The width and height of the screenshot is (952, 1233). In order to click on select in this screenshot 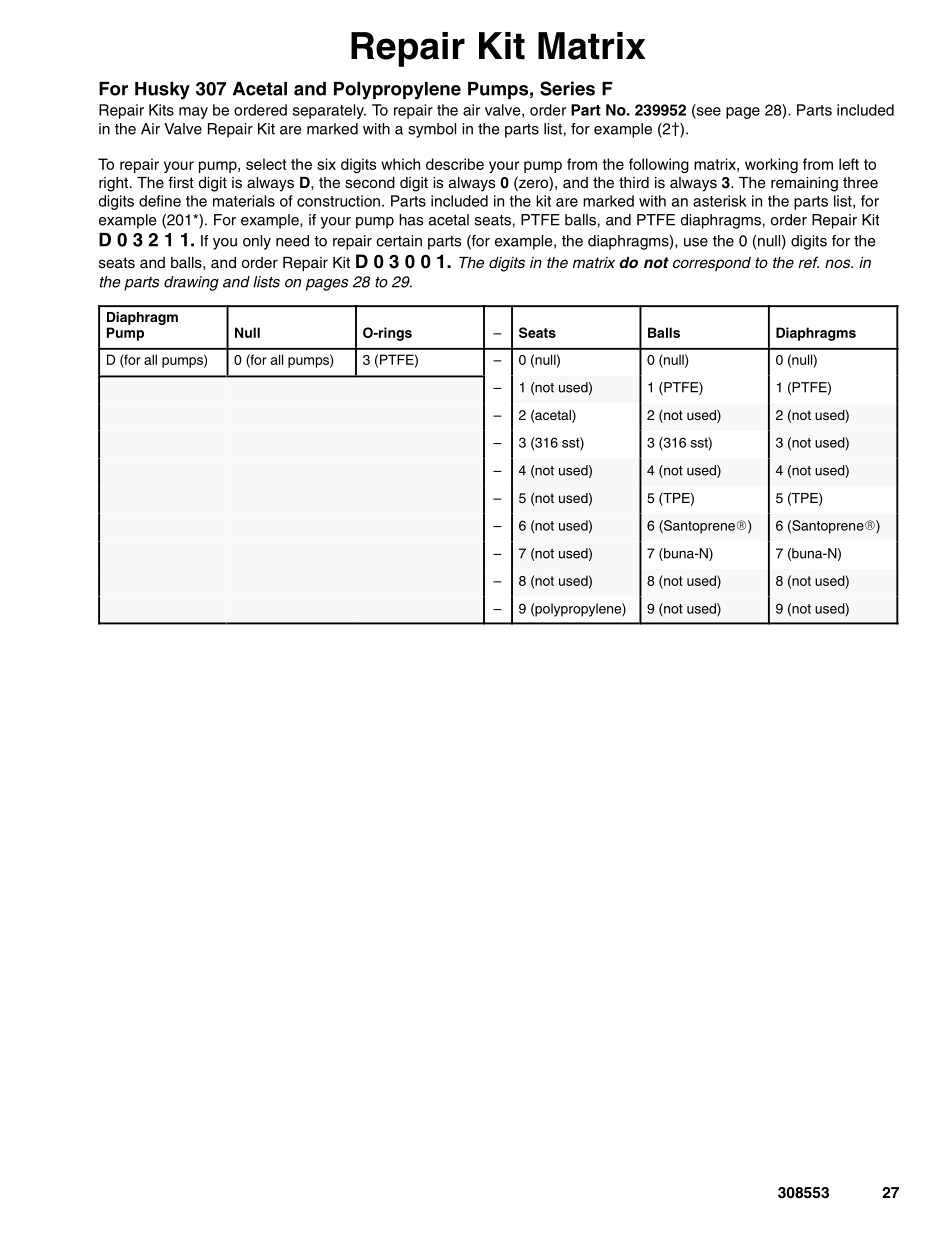, I will do `click(266, 164)`.
